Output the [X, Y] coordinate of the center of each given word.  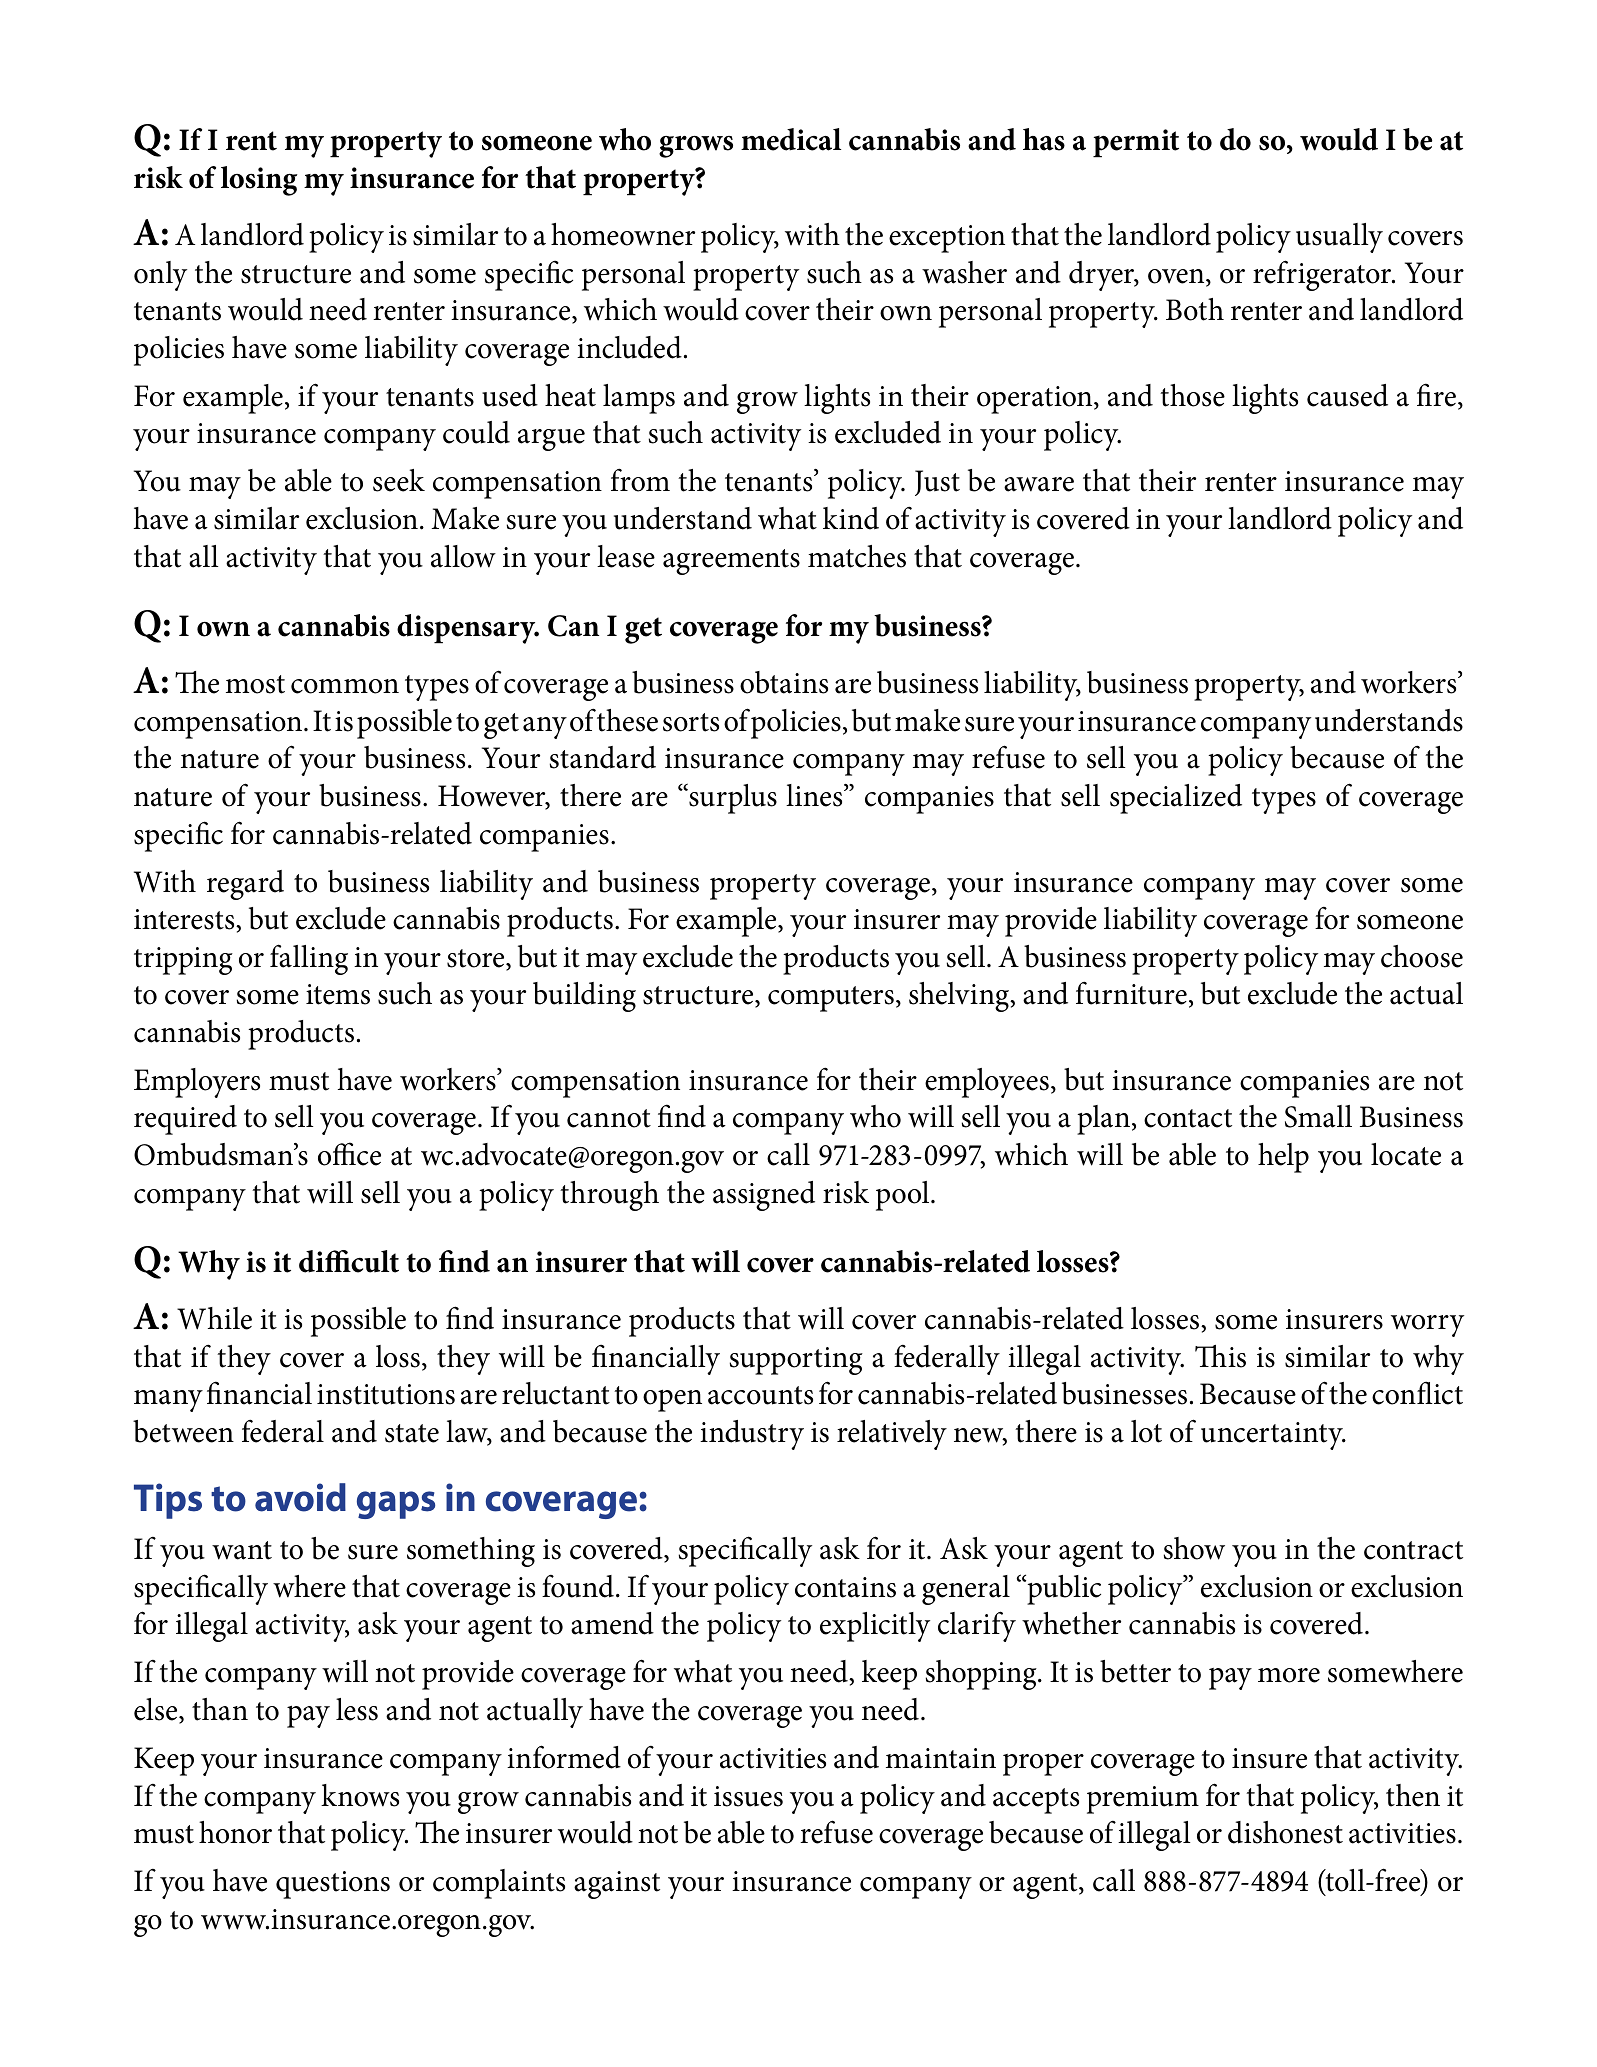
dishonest [1285, 1832]
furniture [1131, 993]
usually [1339, 238]
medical [791, 139]
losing [259, 181]
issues [748, 1796]
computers [831, 999]
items [338, 994]
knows [360, 1795]
